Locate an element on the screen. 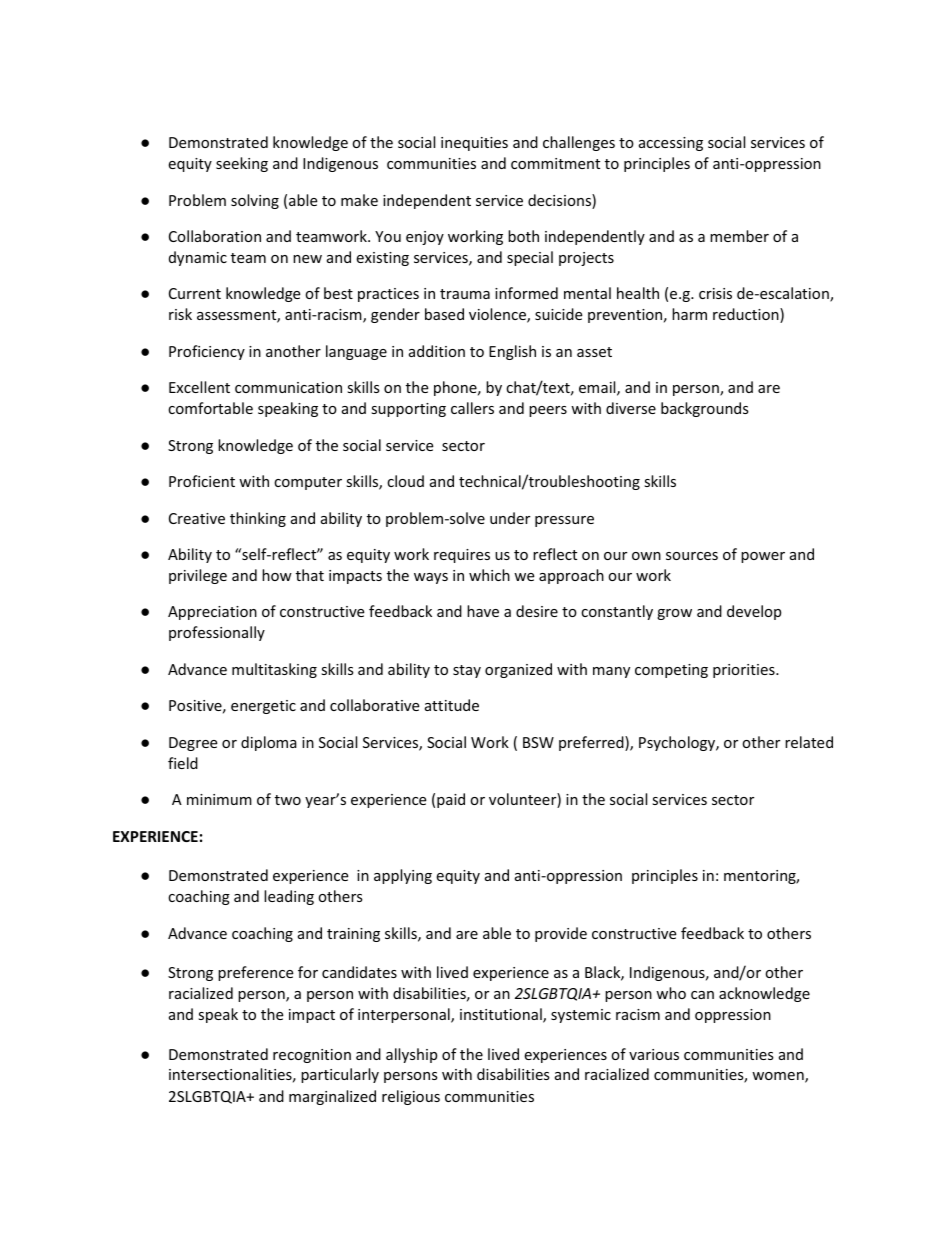 This screenshot has width=952, height=1233. inequities is located at coordinates (474, 144).
